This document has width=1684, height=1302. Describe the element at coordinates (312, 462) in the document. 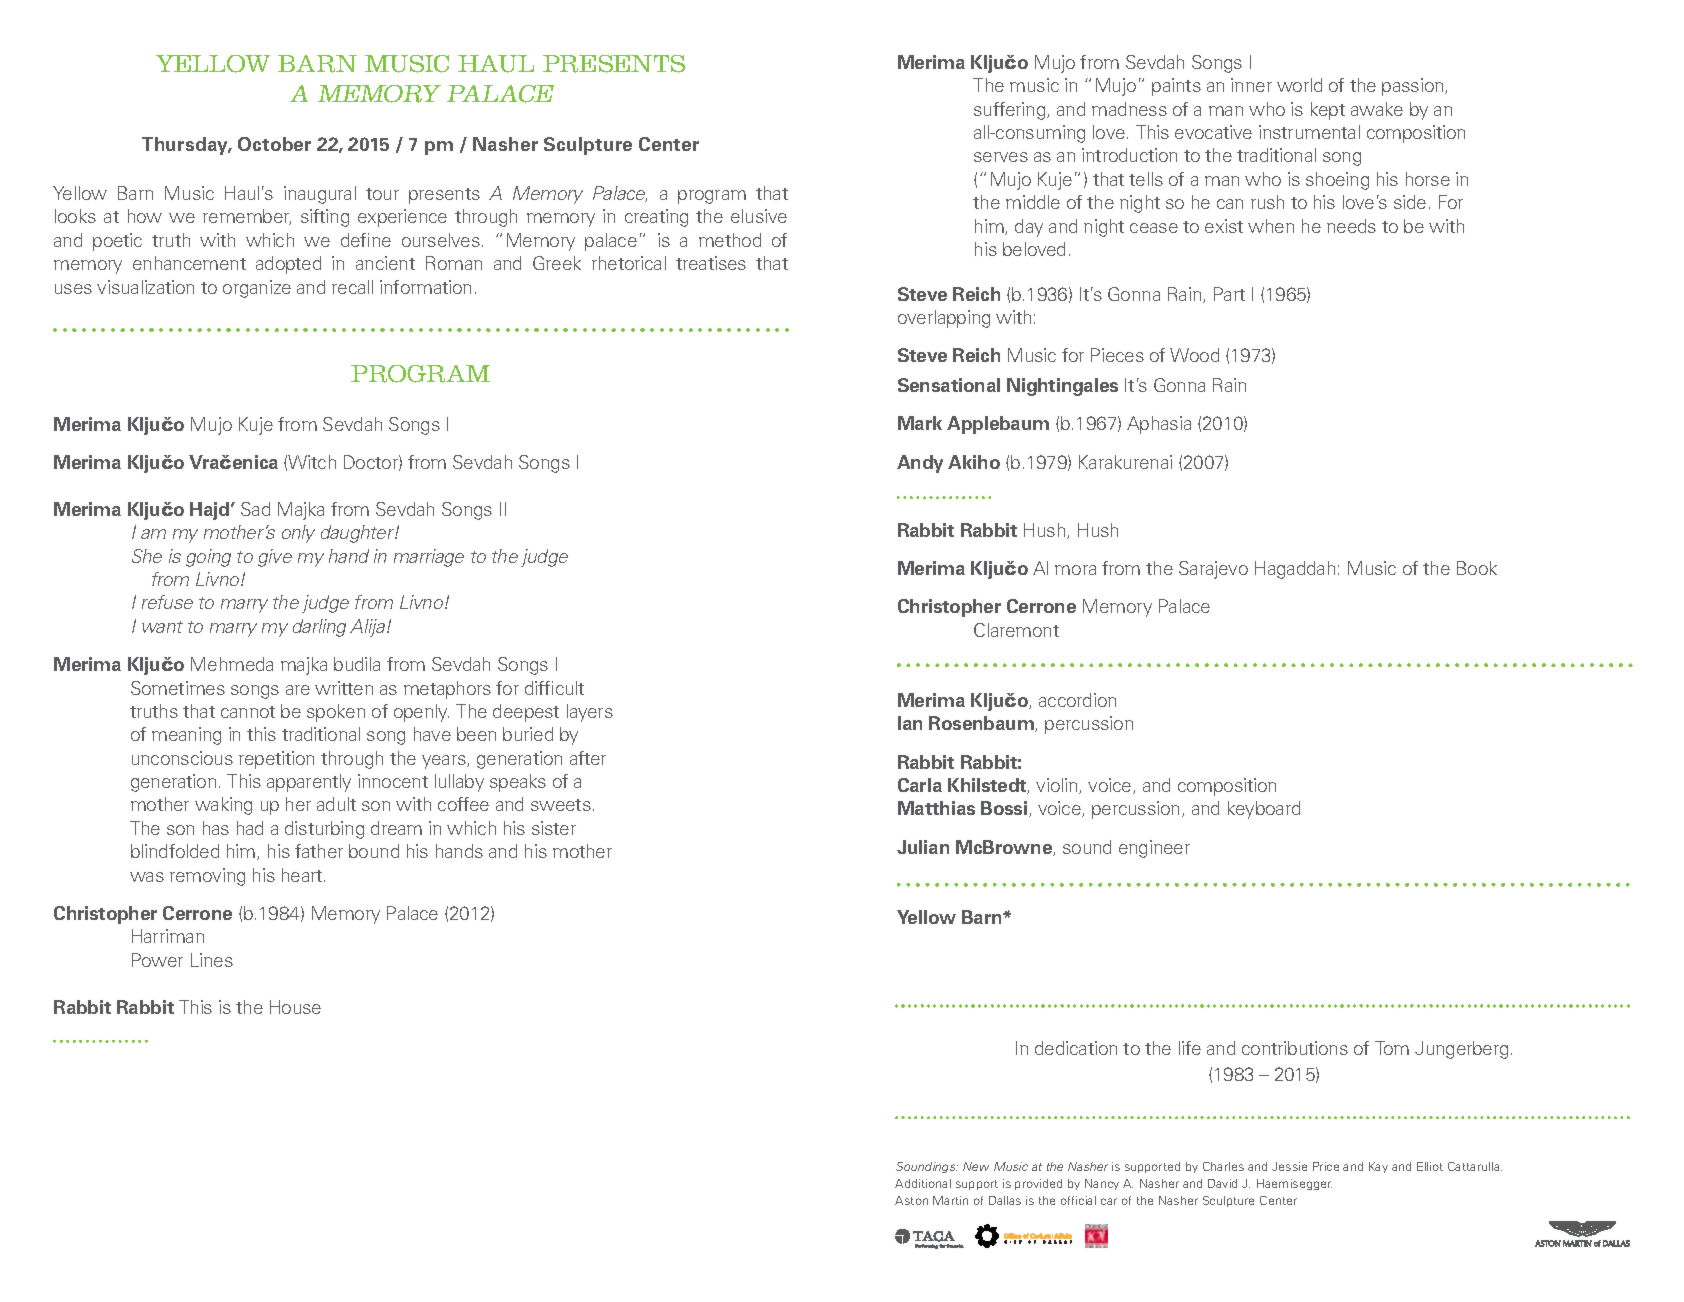

I see `Witch` at that location.
